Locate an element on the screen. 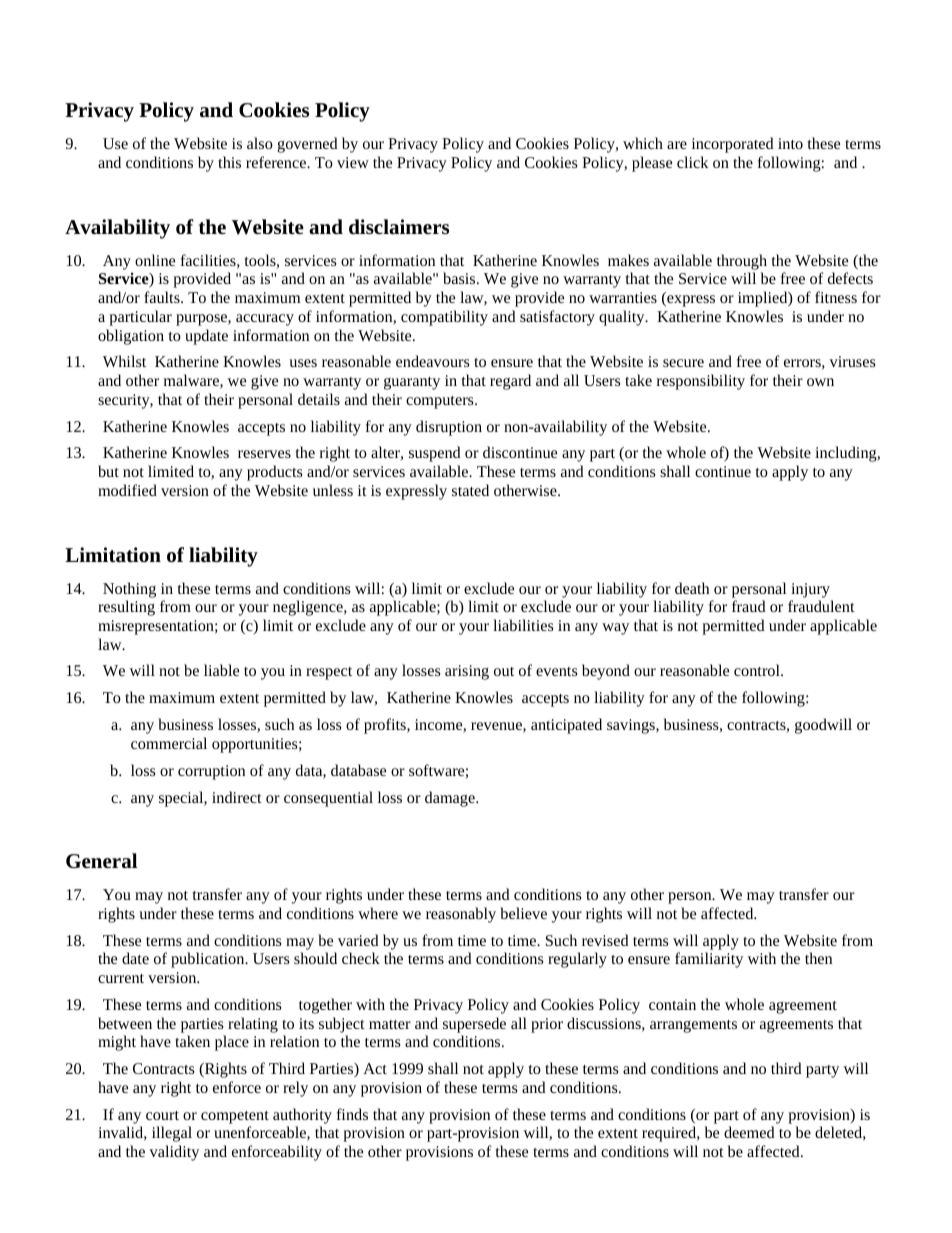  control is located at coordinates (758, 670).
